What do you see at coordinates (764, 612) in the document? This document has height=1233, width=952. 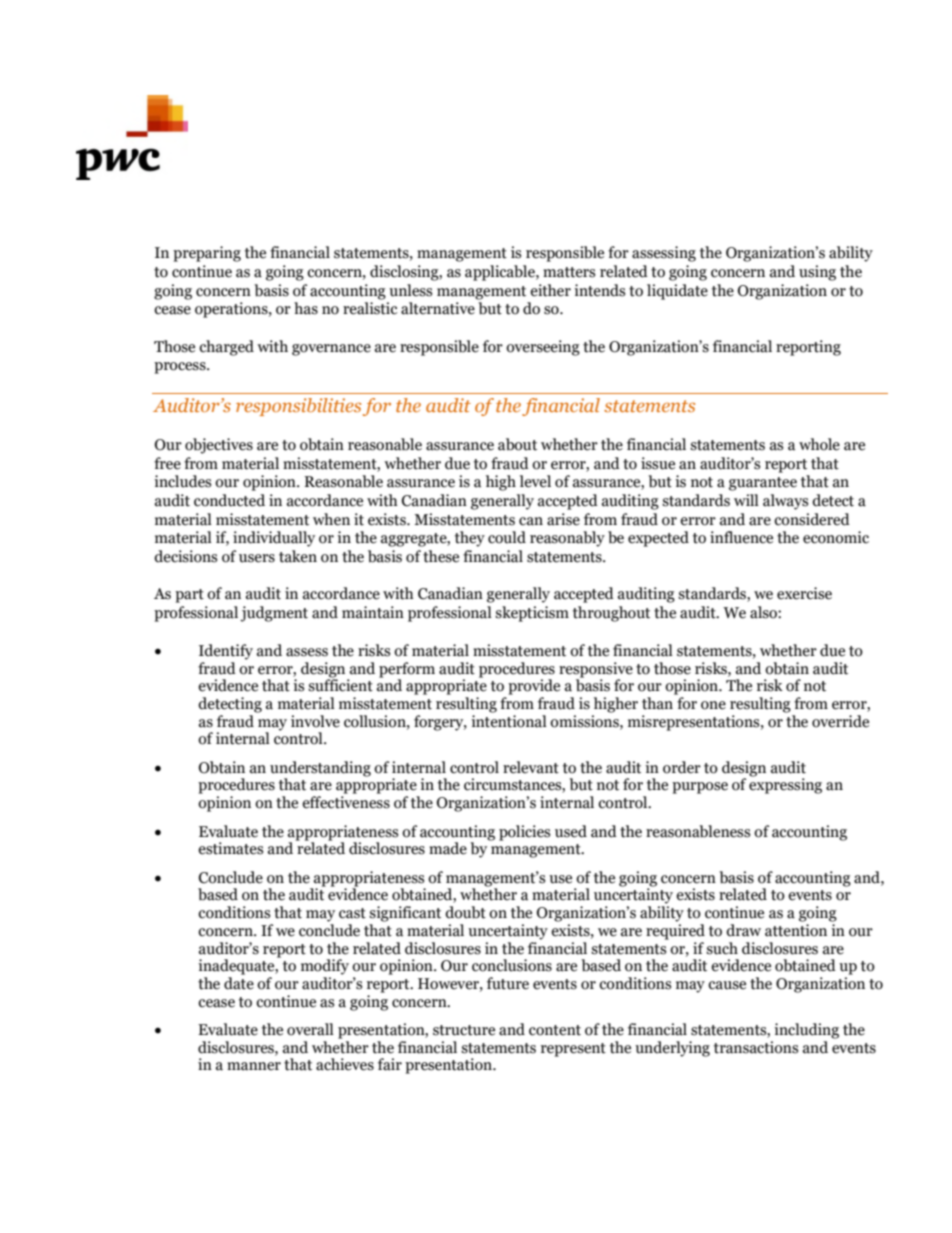 I see `also` at bounding box center [764, 612].
